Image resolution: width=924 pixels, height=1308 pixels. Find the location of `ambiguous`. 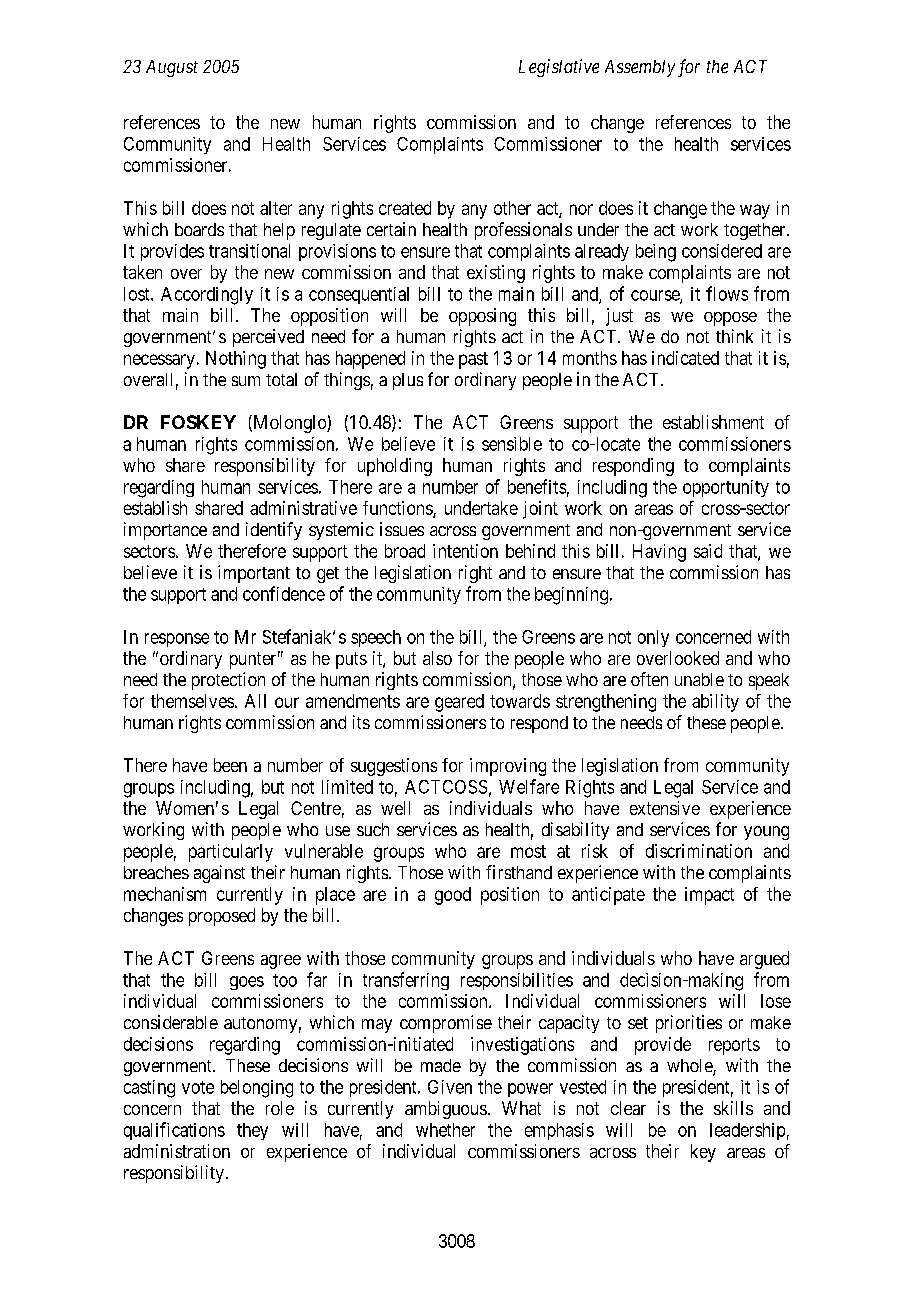

ambiguous is located at coordinates (446, 1110).
